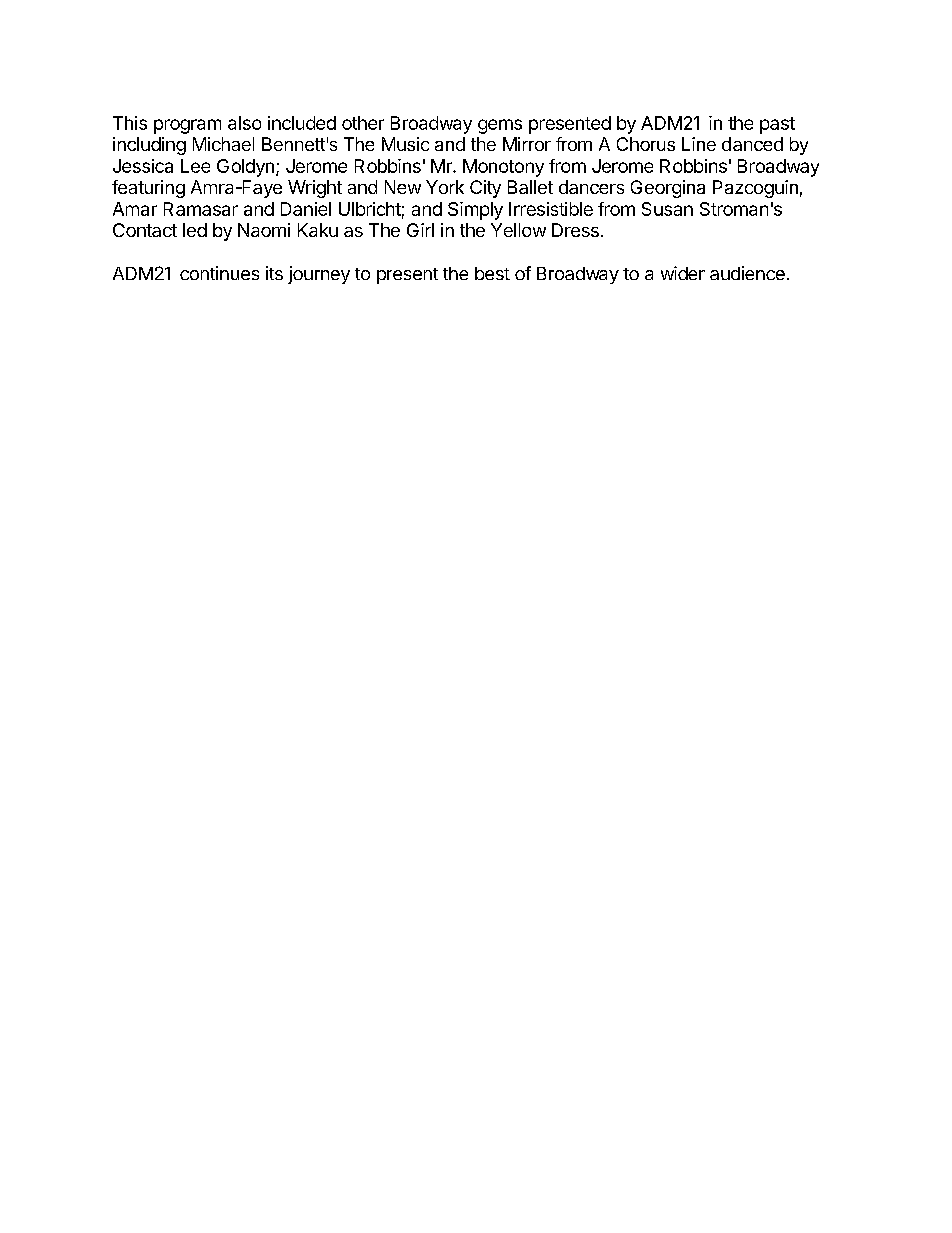  Describe the element at coordinates (219, 273) in the page. I see `continues` at that location.
